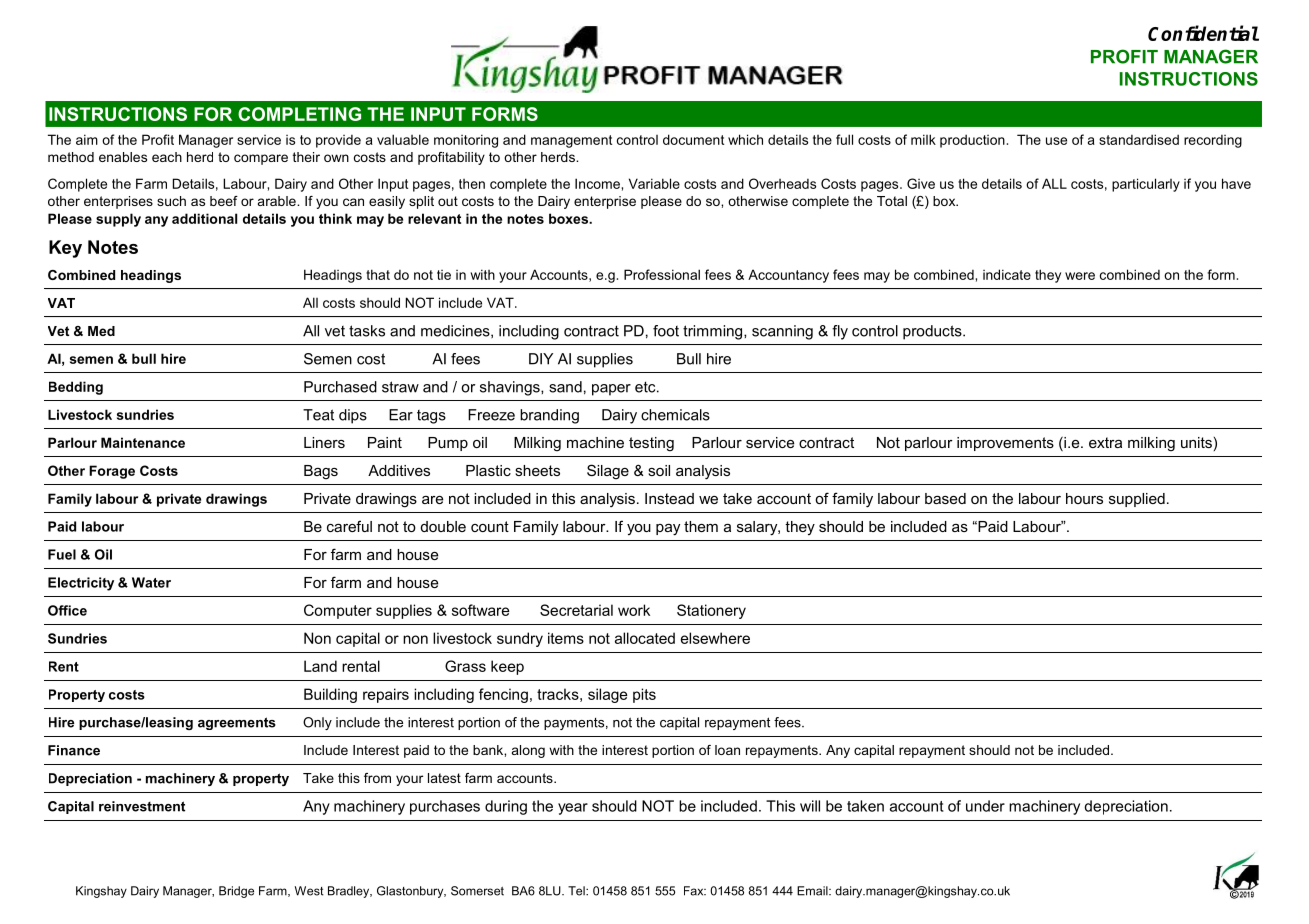 Image resolution: width=1309 pixels, height=924 pixels. What do you see at coordinates (1105, 442) in the screenshot?
I see `extra` at bounding box center [1105, 442].
